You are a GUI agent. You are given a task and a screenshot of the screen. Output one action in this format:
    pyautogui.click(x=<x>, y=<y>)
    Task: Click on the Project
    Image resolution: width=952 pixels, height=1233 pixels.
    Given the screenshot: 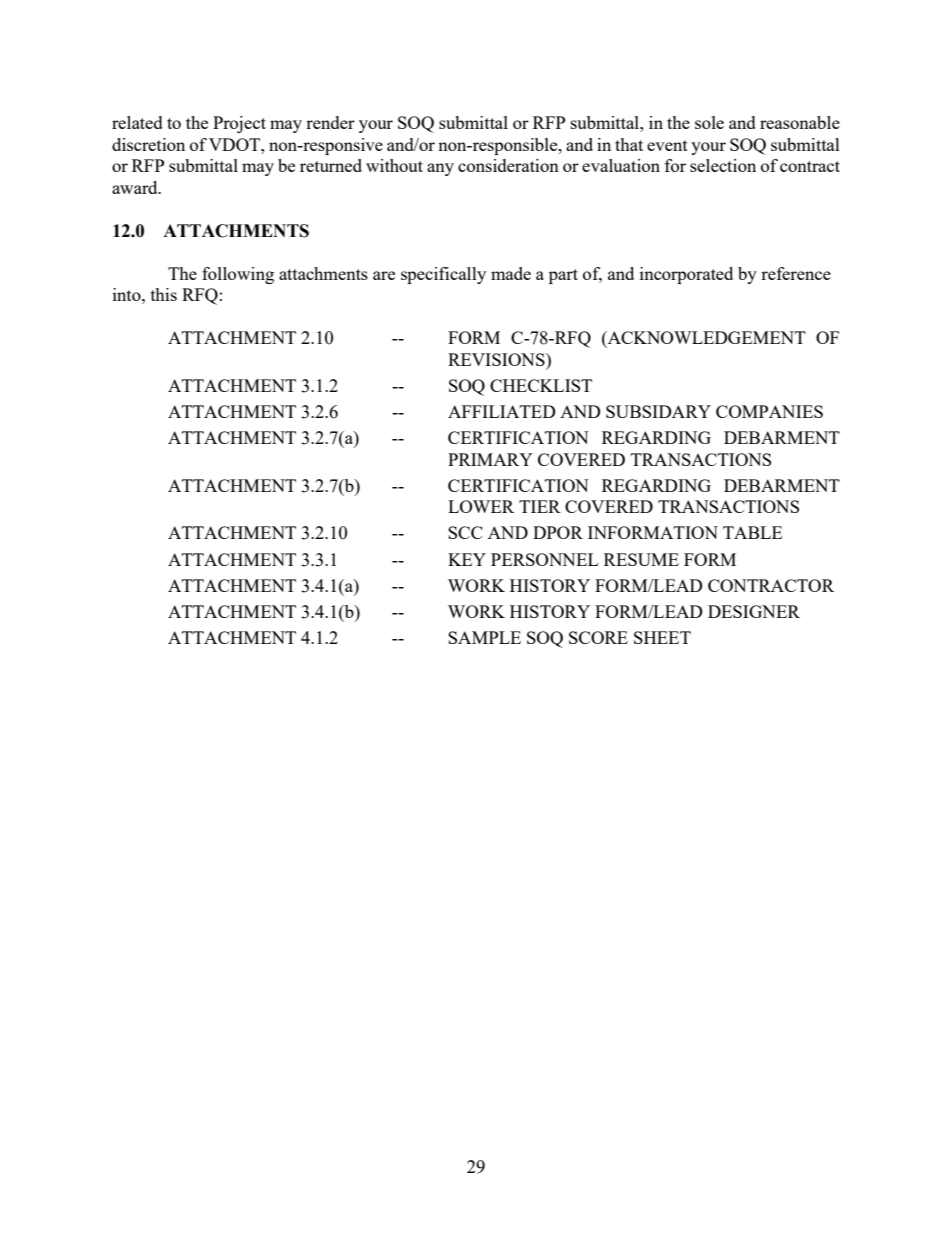 What is the action you would take?
    pyautogui.click(x=239, y=124)
